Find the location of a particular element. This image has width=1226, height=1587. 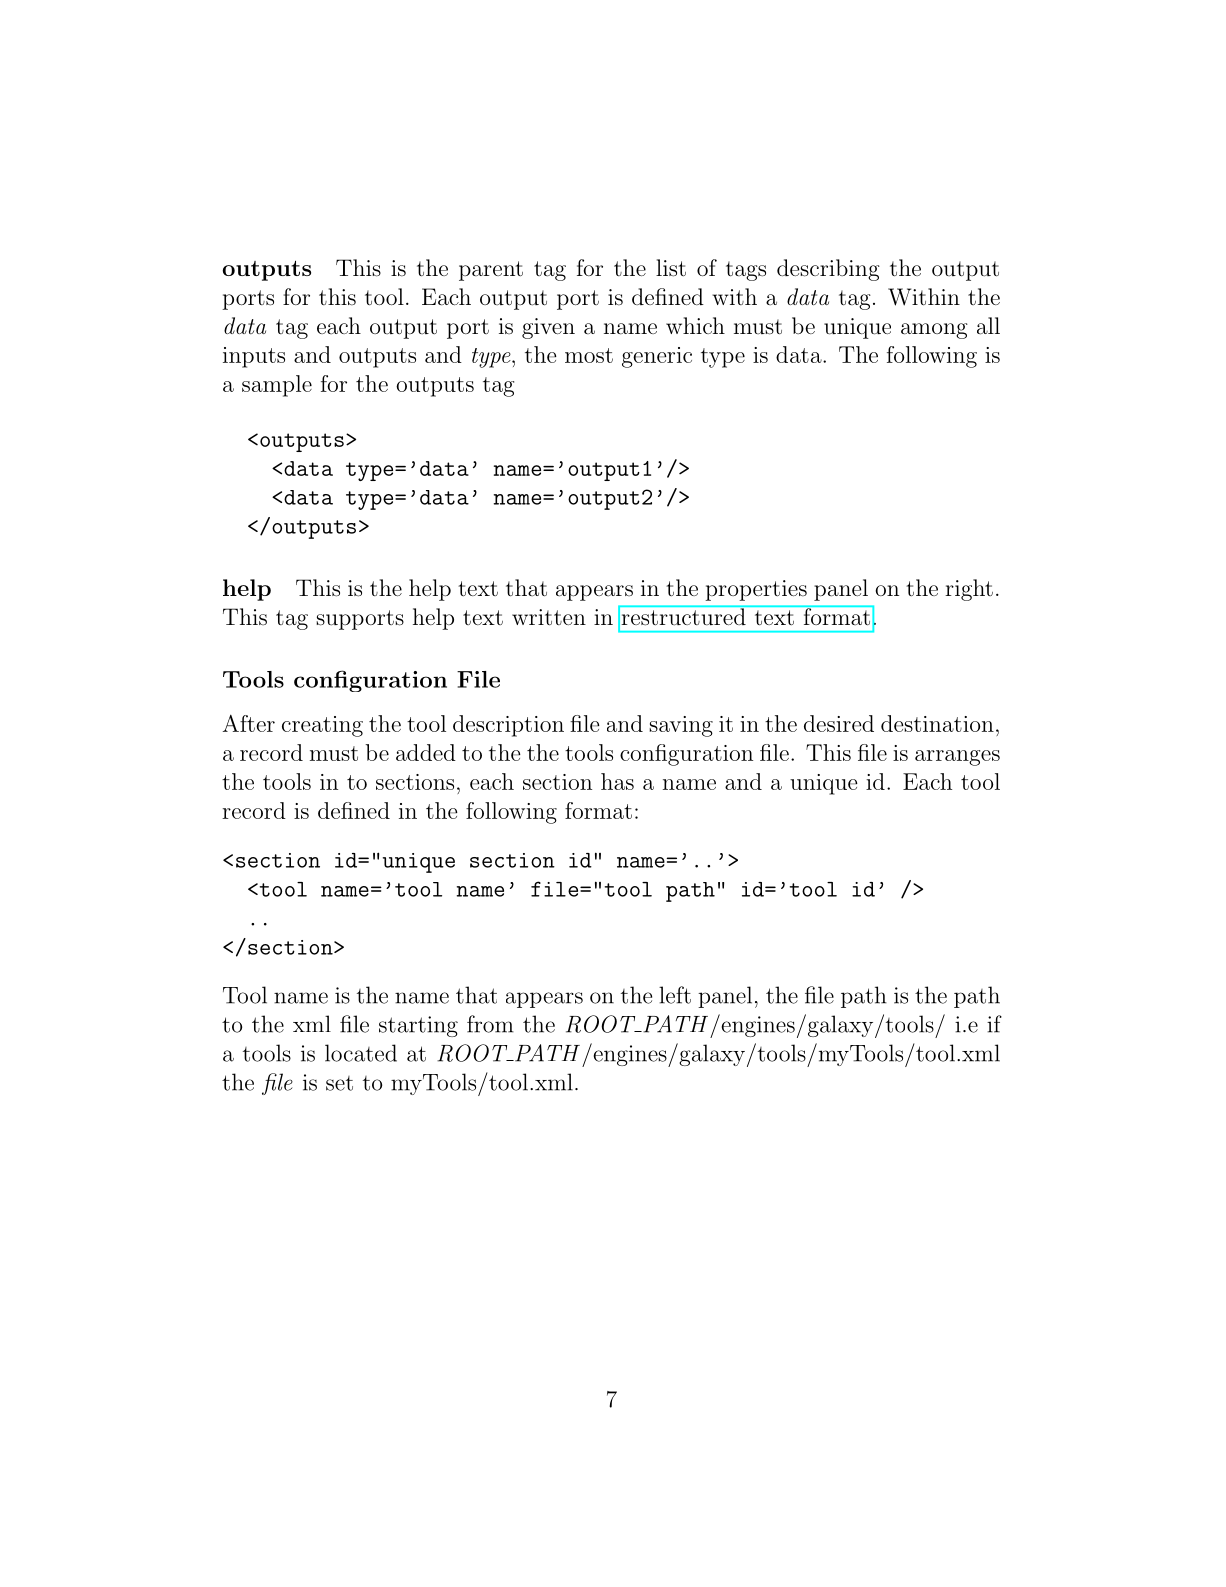

left is located at coordinates (675, 995).
